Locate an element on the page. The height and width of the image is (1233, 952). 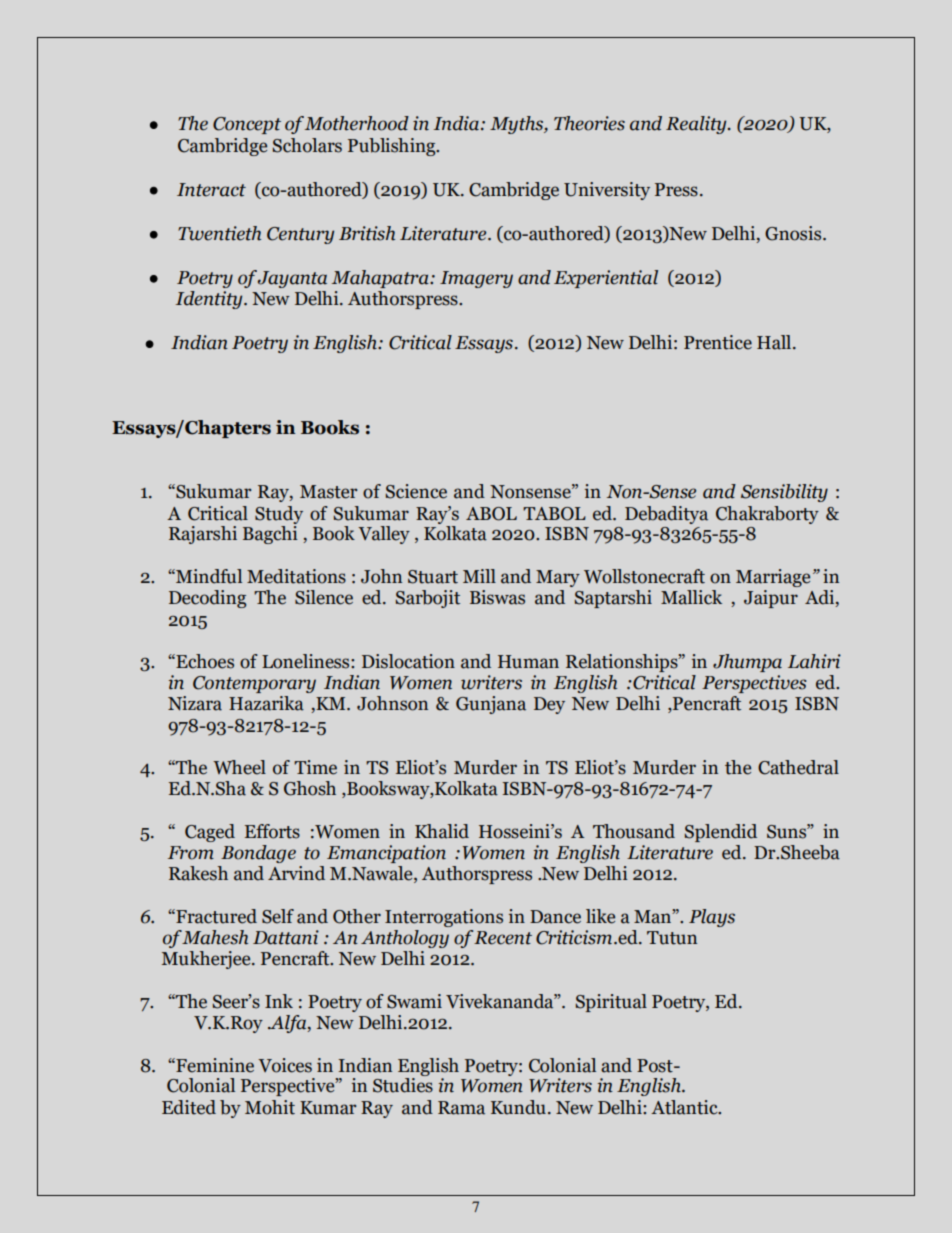
Jaipur is located at coordinates (771, 599).
